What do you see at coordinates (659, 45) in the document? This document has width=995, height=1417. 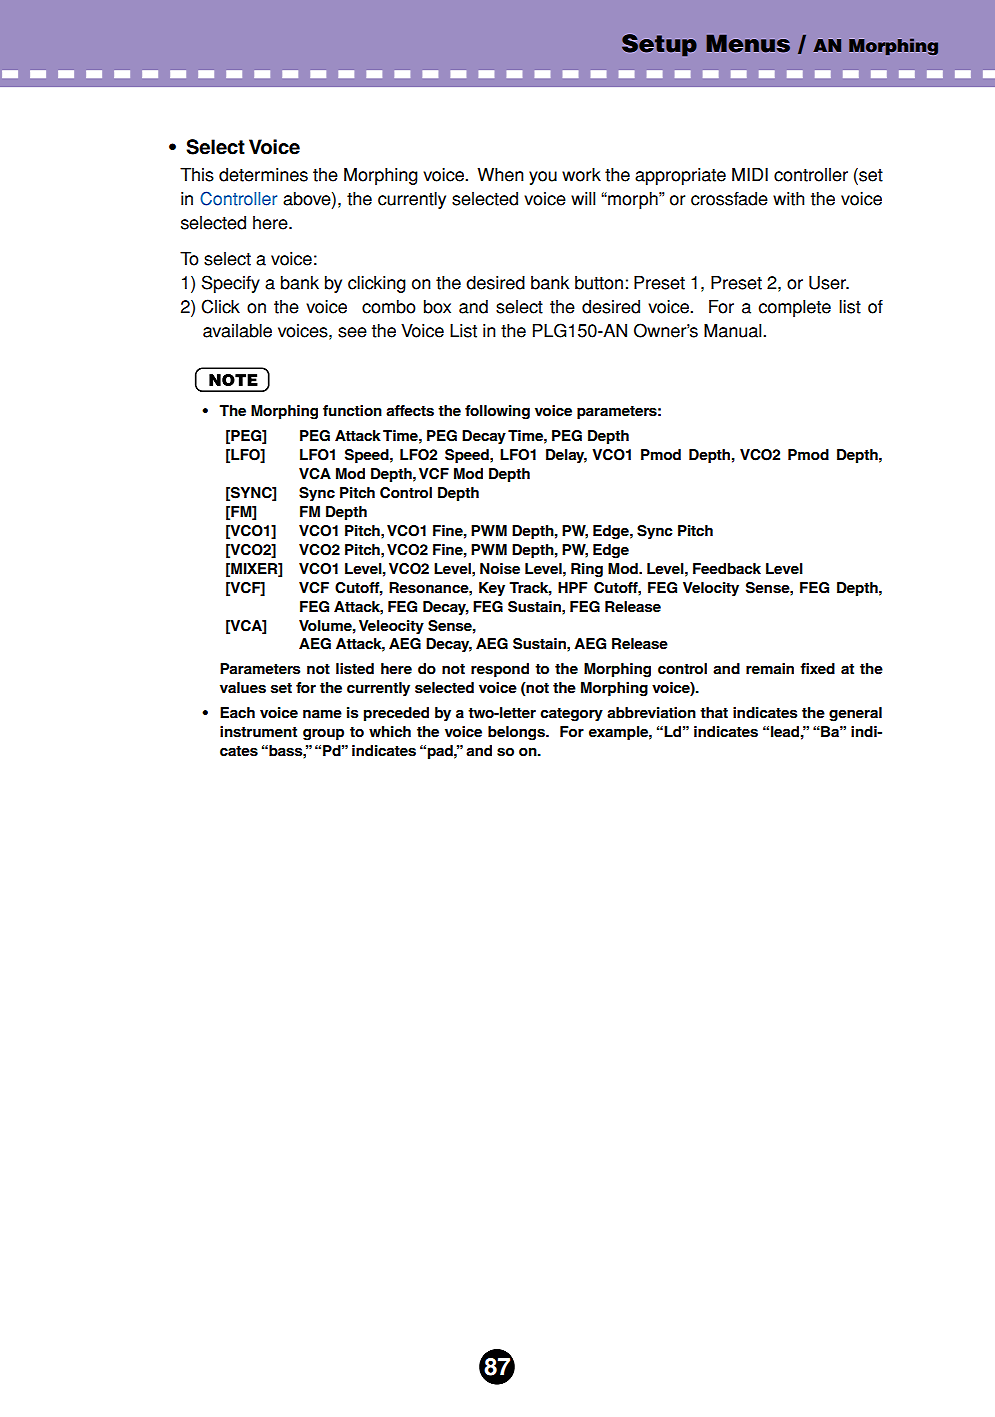 I see `Setup` at bounding box center [659, 45].
